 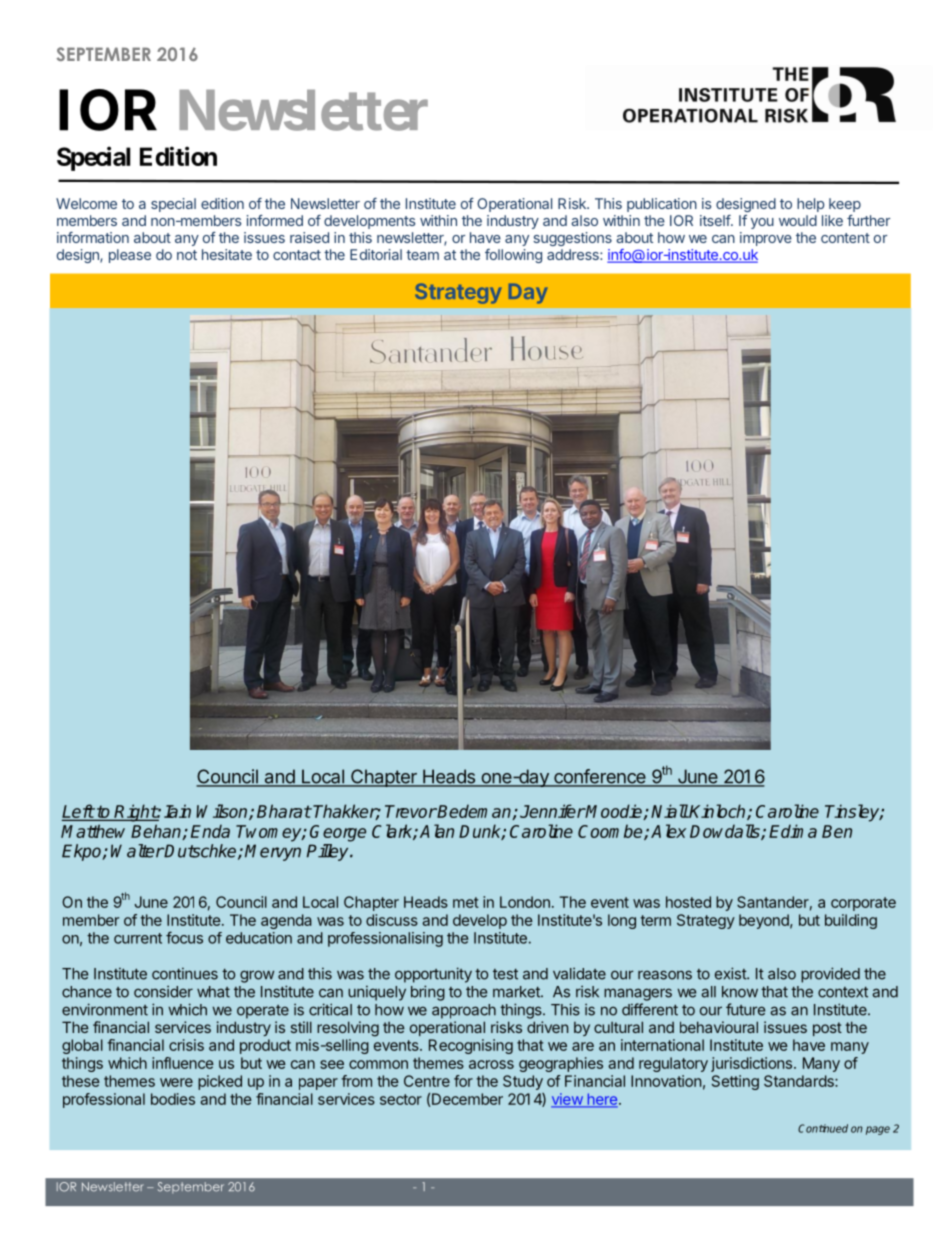 I want to click on December, so click(x=467, y=1099).
